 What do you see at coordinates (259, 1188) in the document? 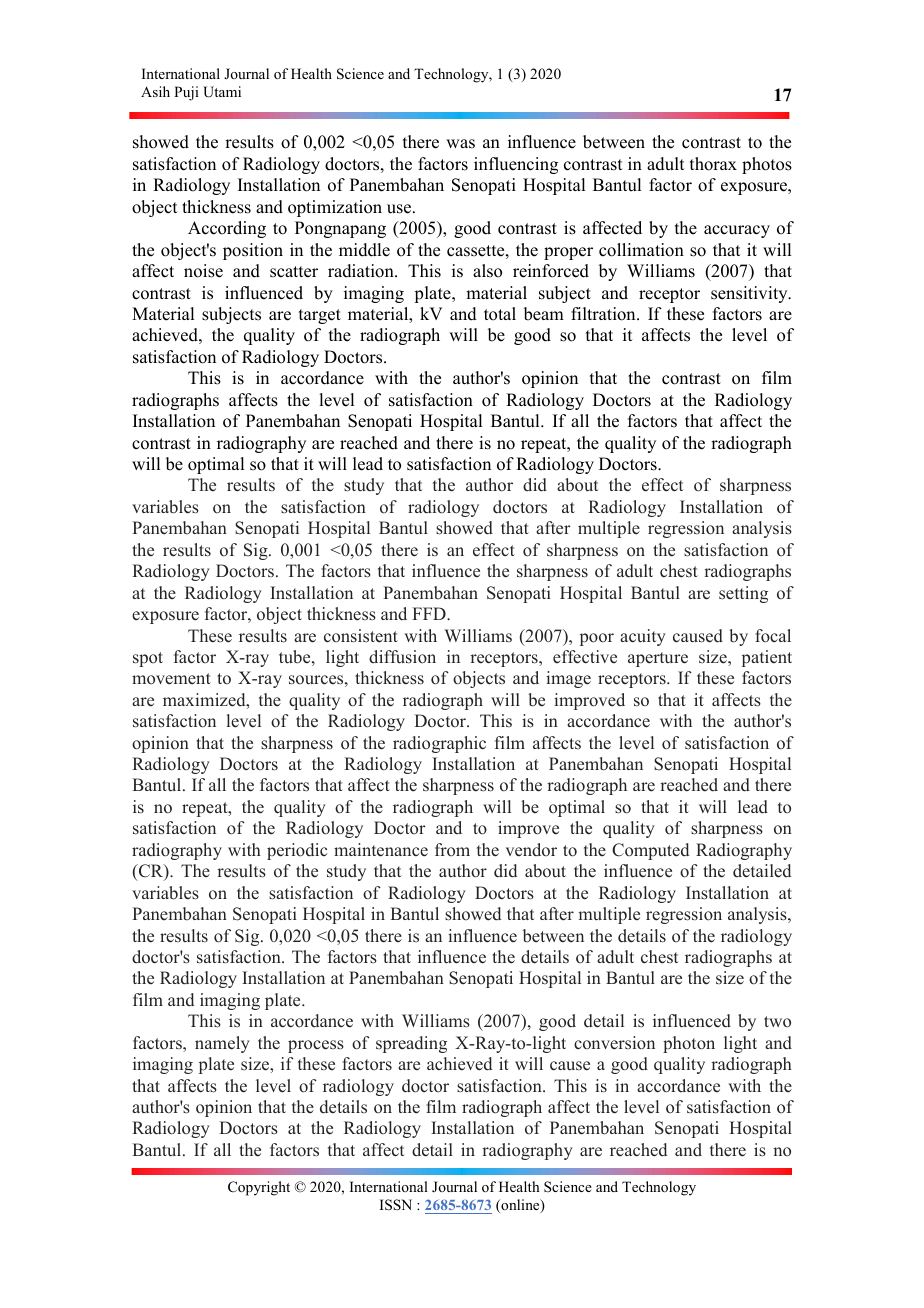
I see `Copyright` at bounding box center [259, 1188].
